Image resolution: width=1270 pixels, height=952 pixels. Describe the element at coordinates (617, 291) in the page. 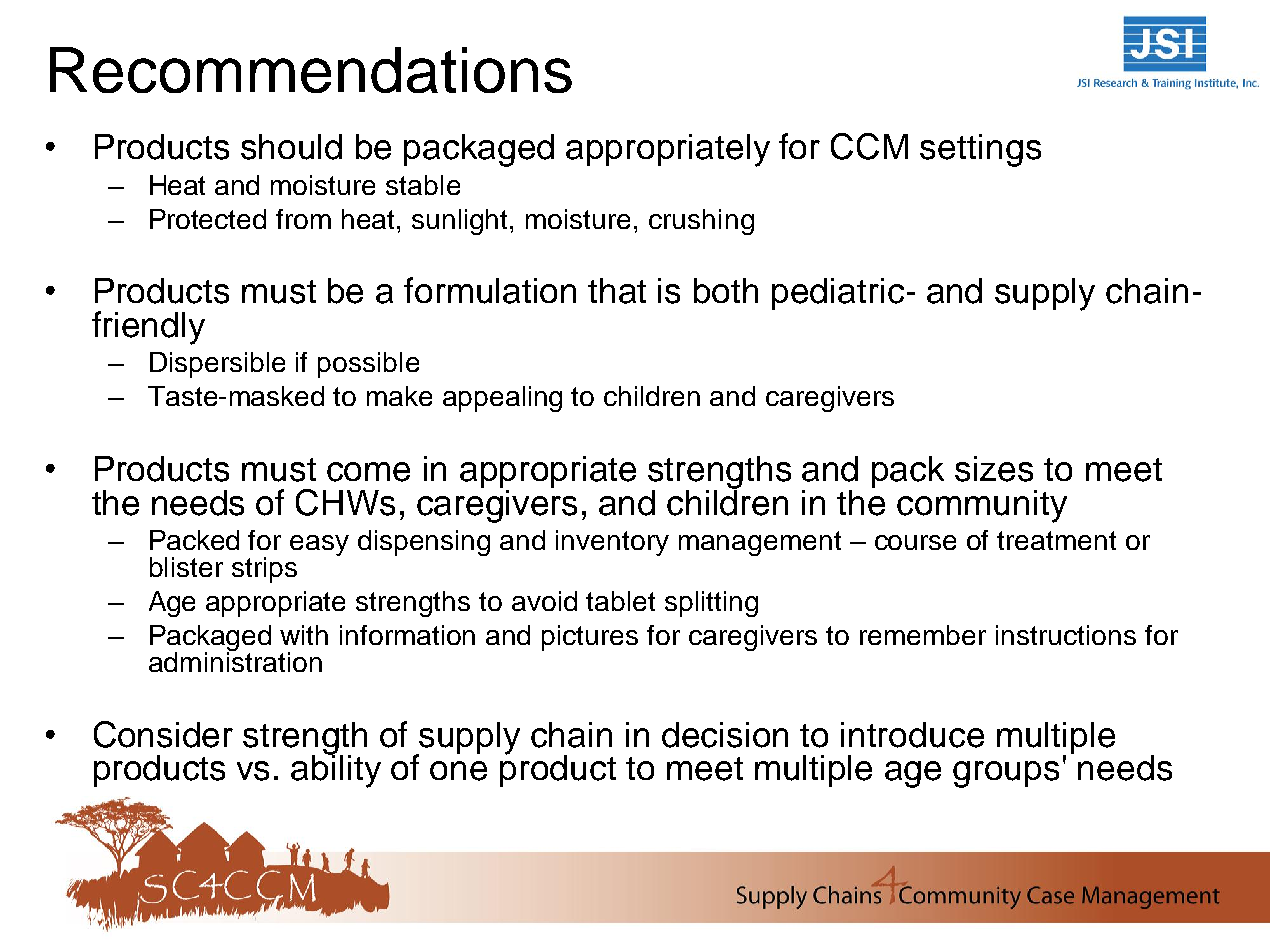

I see `that` at that location.
